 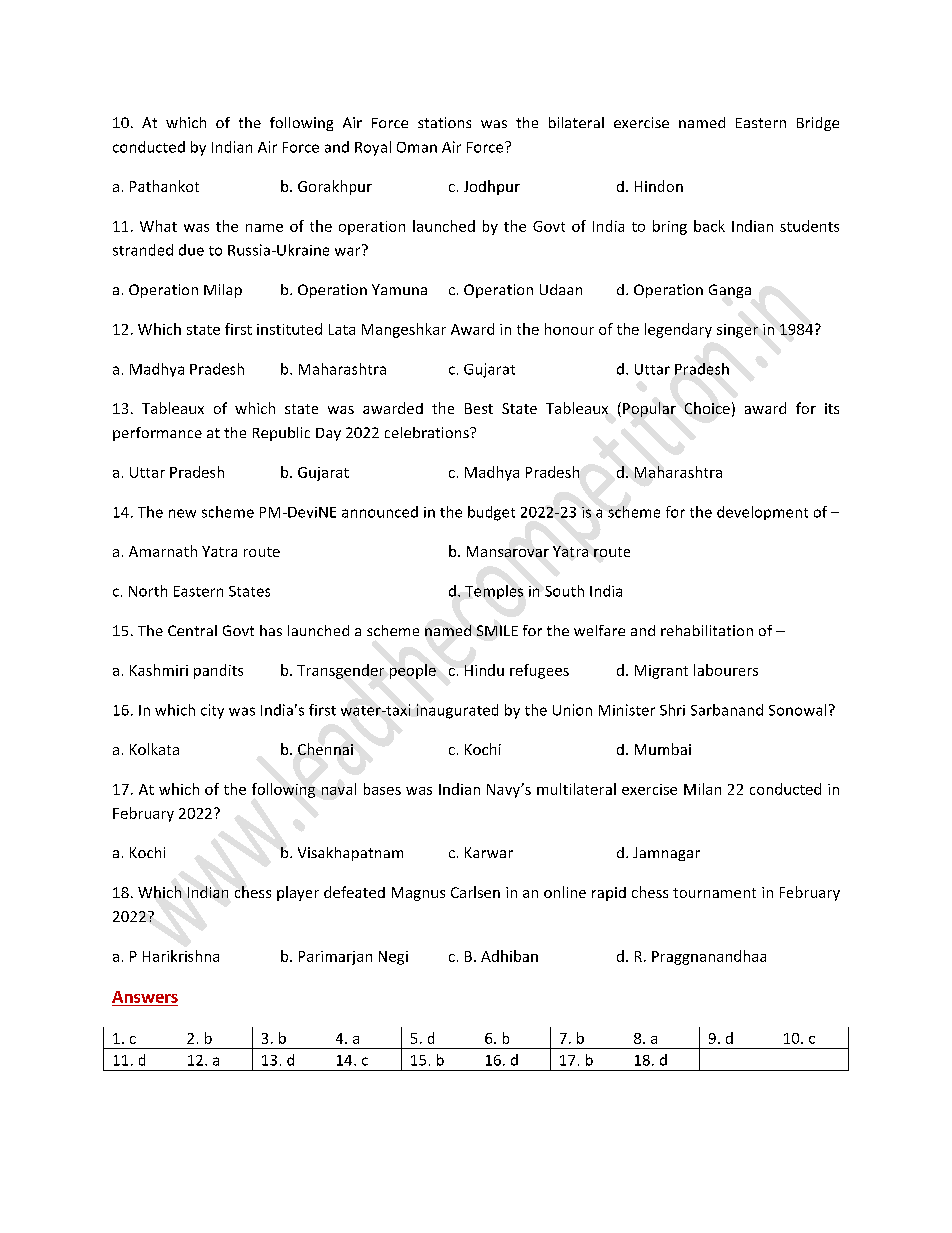 I want to click on rapid, so click(x=609, y=894).
